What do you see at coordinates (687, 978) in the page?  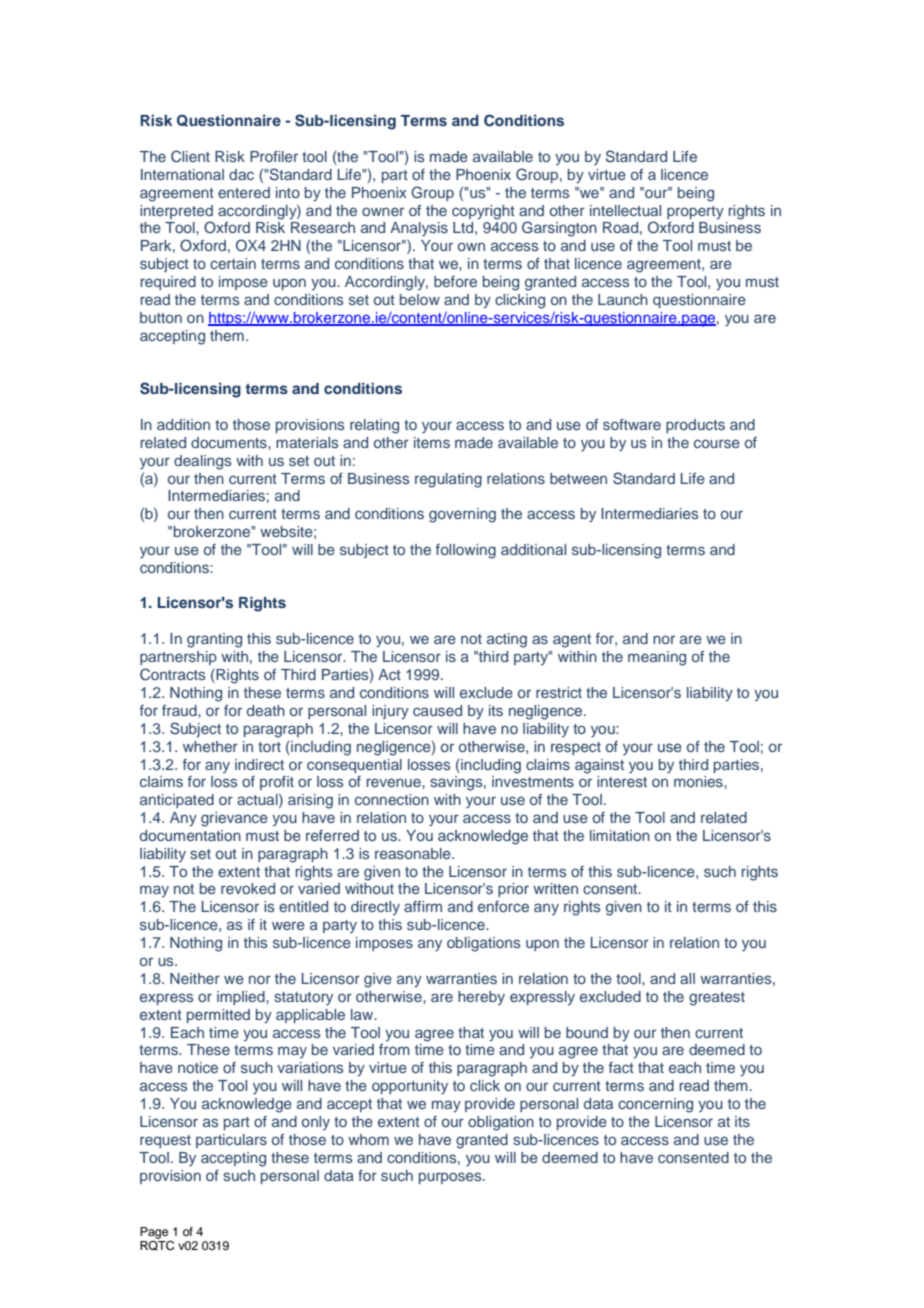 I see `all` at bounding box center [687, 978].
